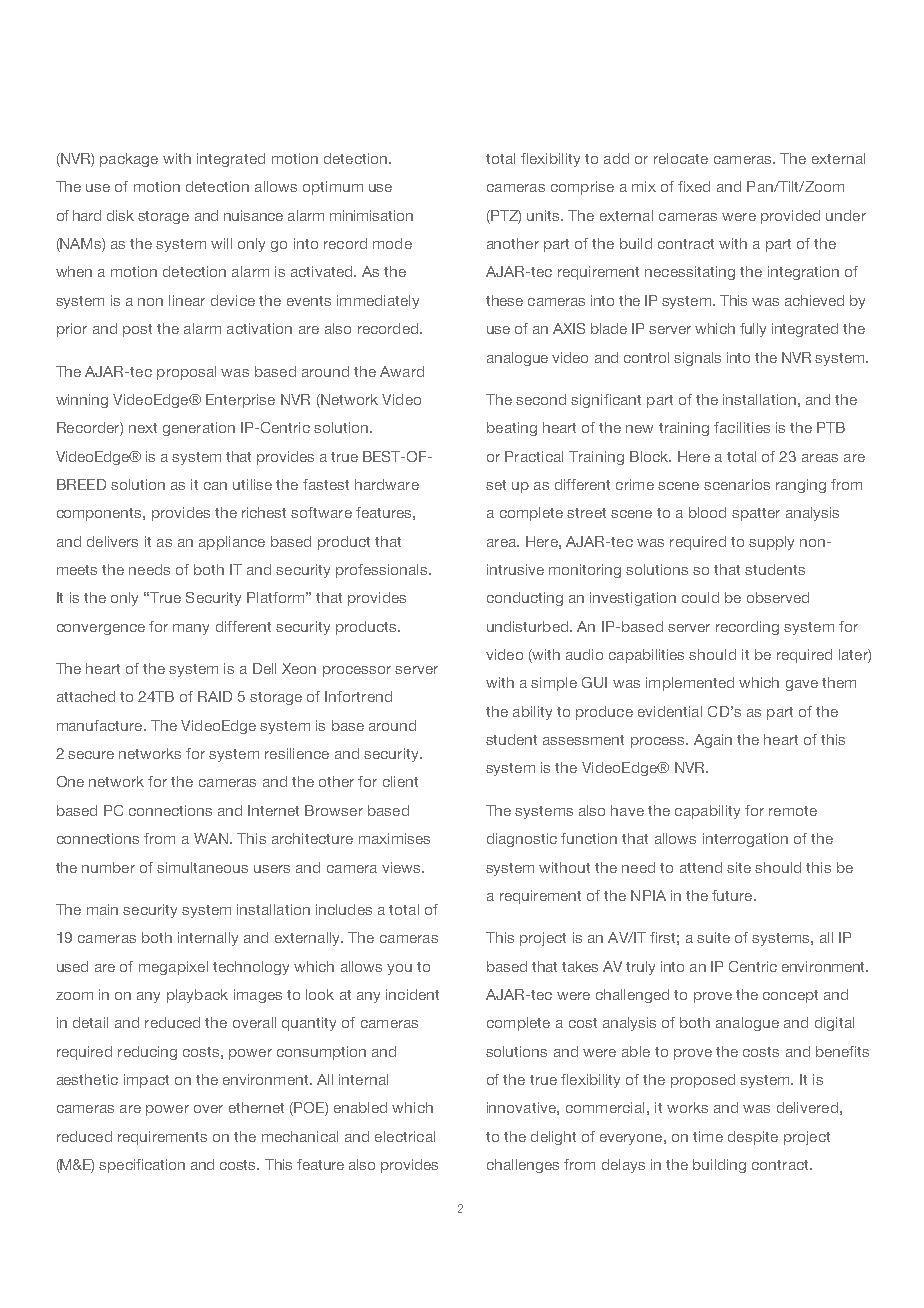 Image resolution: width=924 pixels, height=1308 pixels. Describe the element at coordinates (529, 626) in the page. I see `undisturbed` at that location.
